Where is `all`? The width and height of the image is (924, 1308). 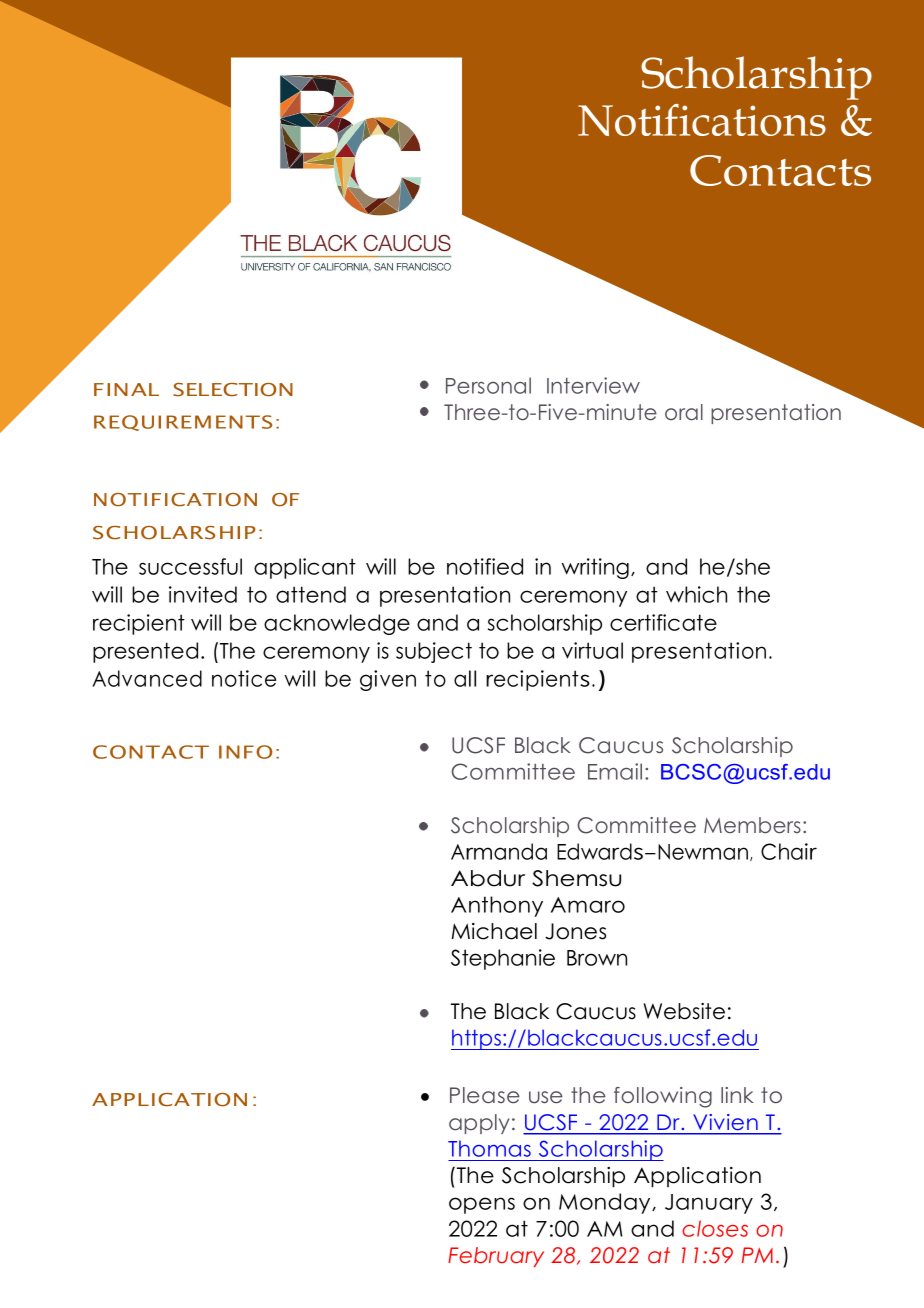
all is located at coordinates (465, 678).
